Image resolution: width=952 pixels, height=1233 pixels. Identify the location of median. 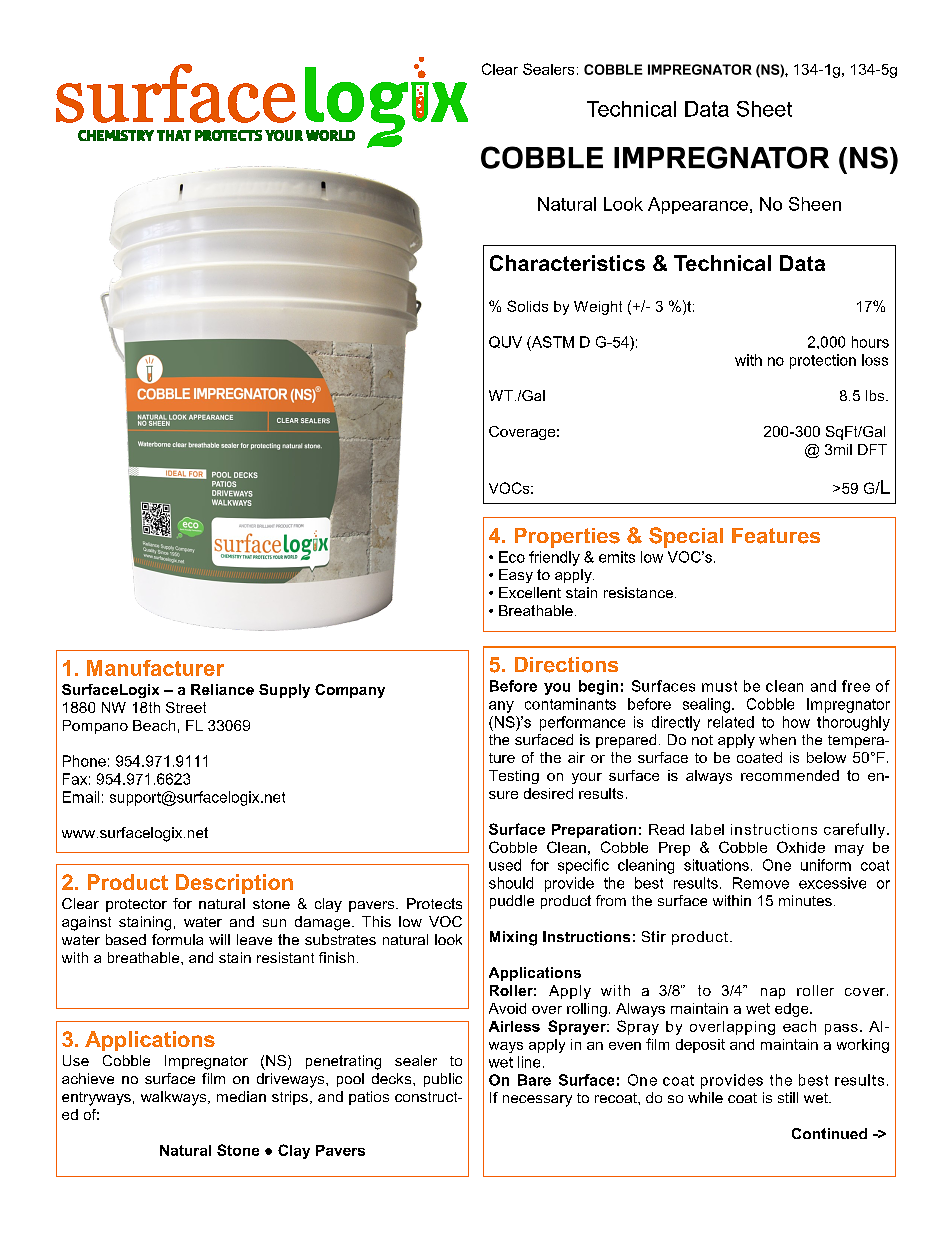
(241, 1096).
